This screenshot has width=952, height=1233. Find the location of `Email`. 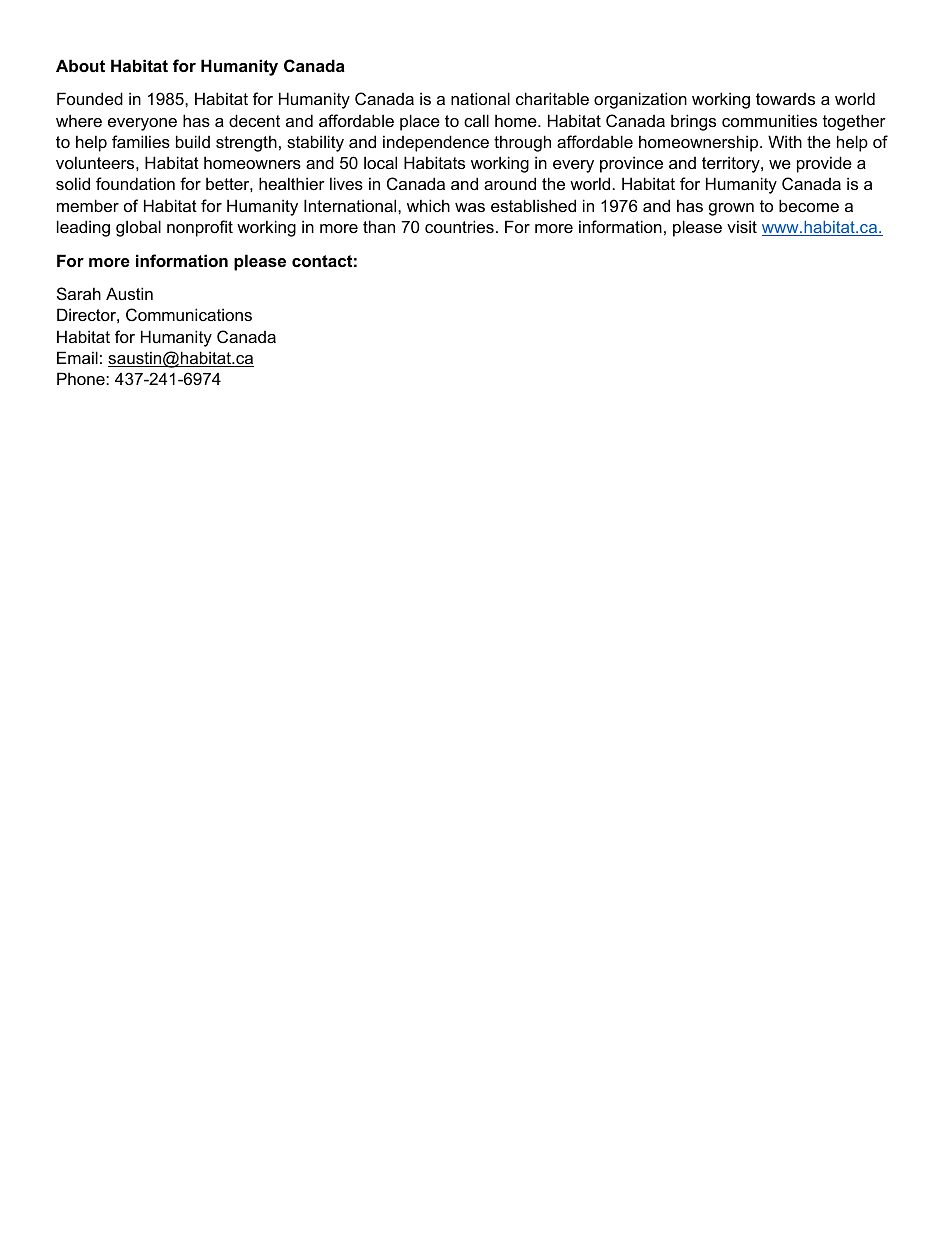

Email is located at coordinates (77, 357).
